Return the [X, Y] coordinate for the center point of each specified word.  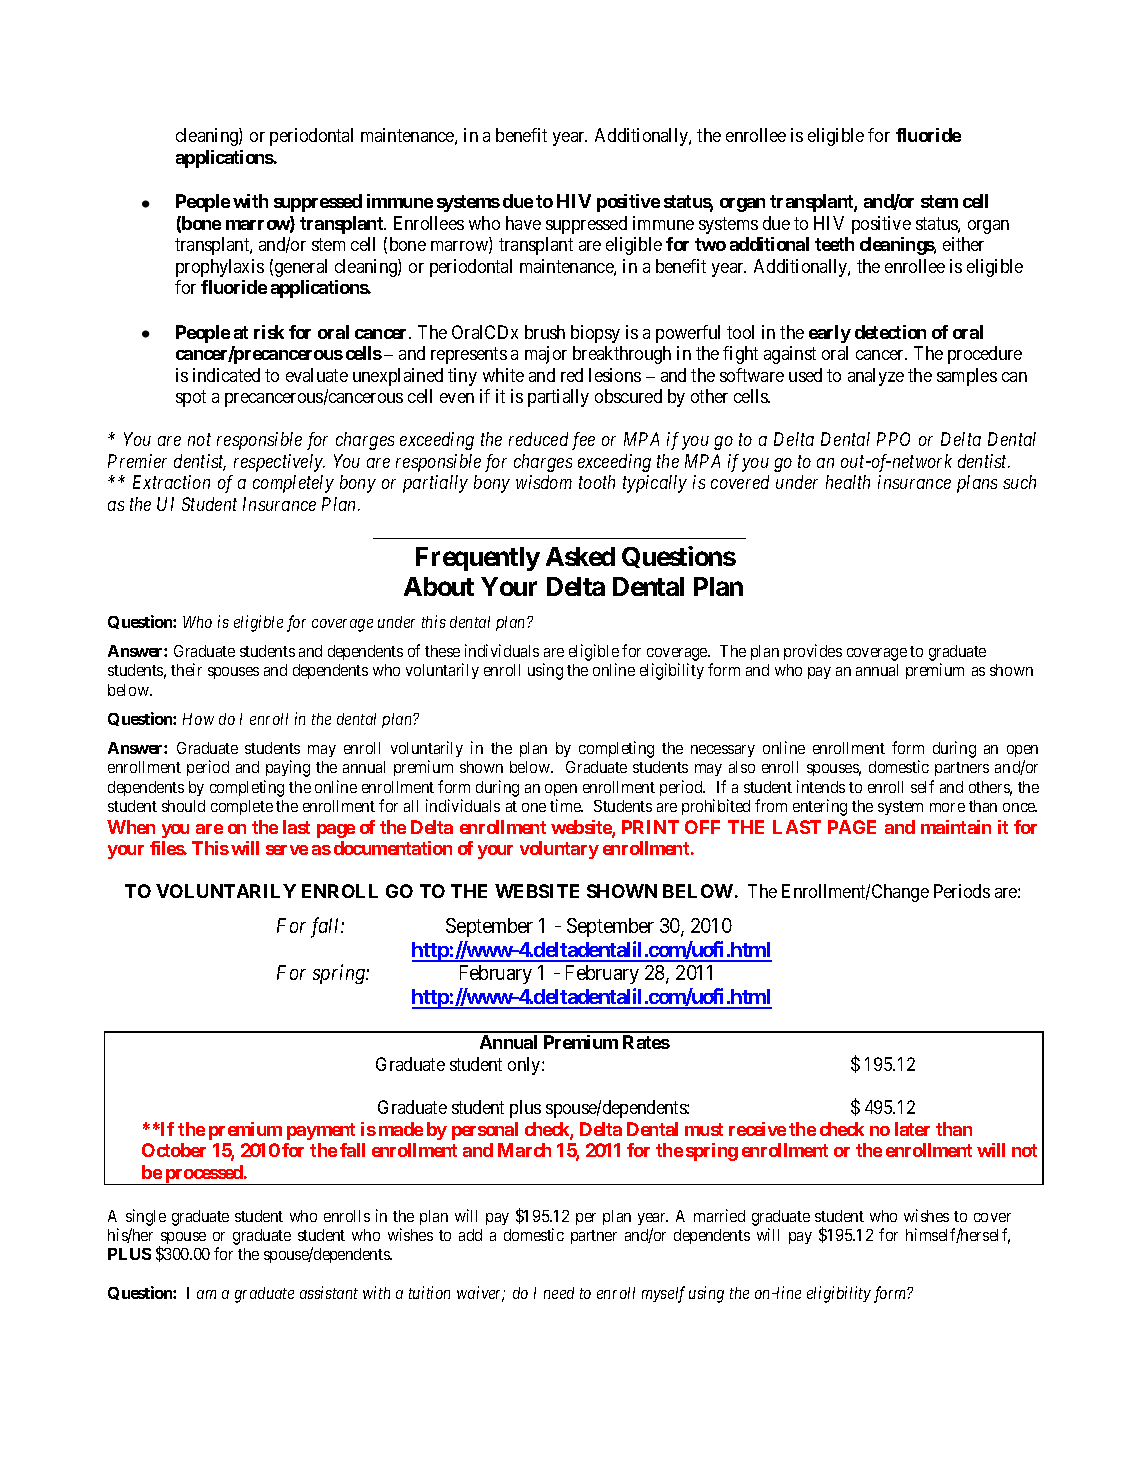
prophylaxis [220, 268]
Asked [580, 556]
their [186, 669]
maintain [956, 827]
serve [287, 850]
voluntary [559, 850]
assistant [329, 1292]
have [523, 223]
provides [813, 652]
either [963, 244]
